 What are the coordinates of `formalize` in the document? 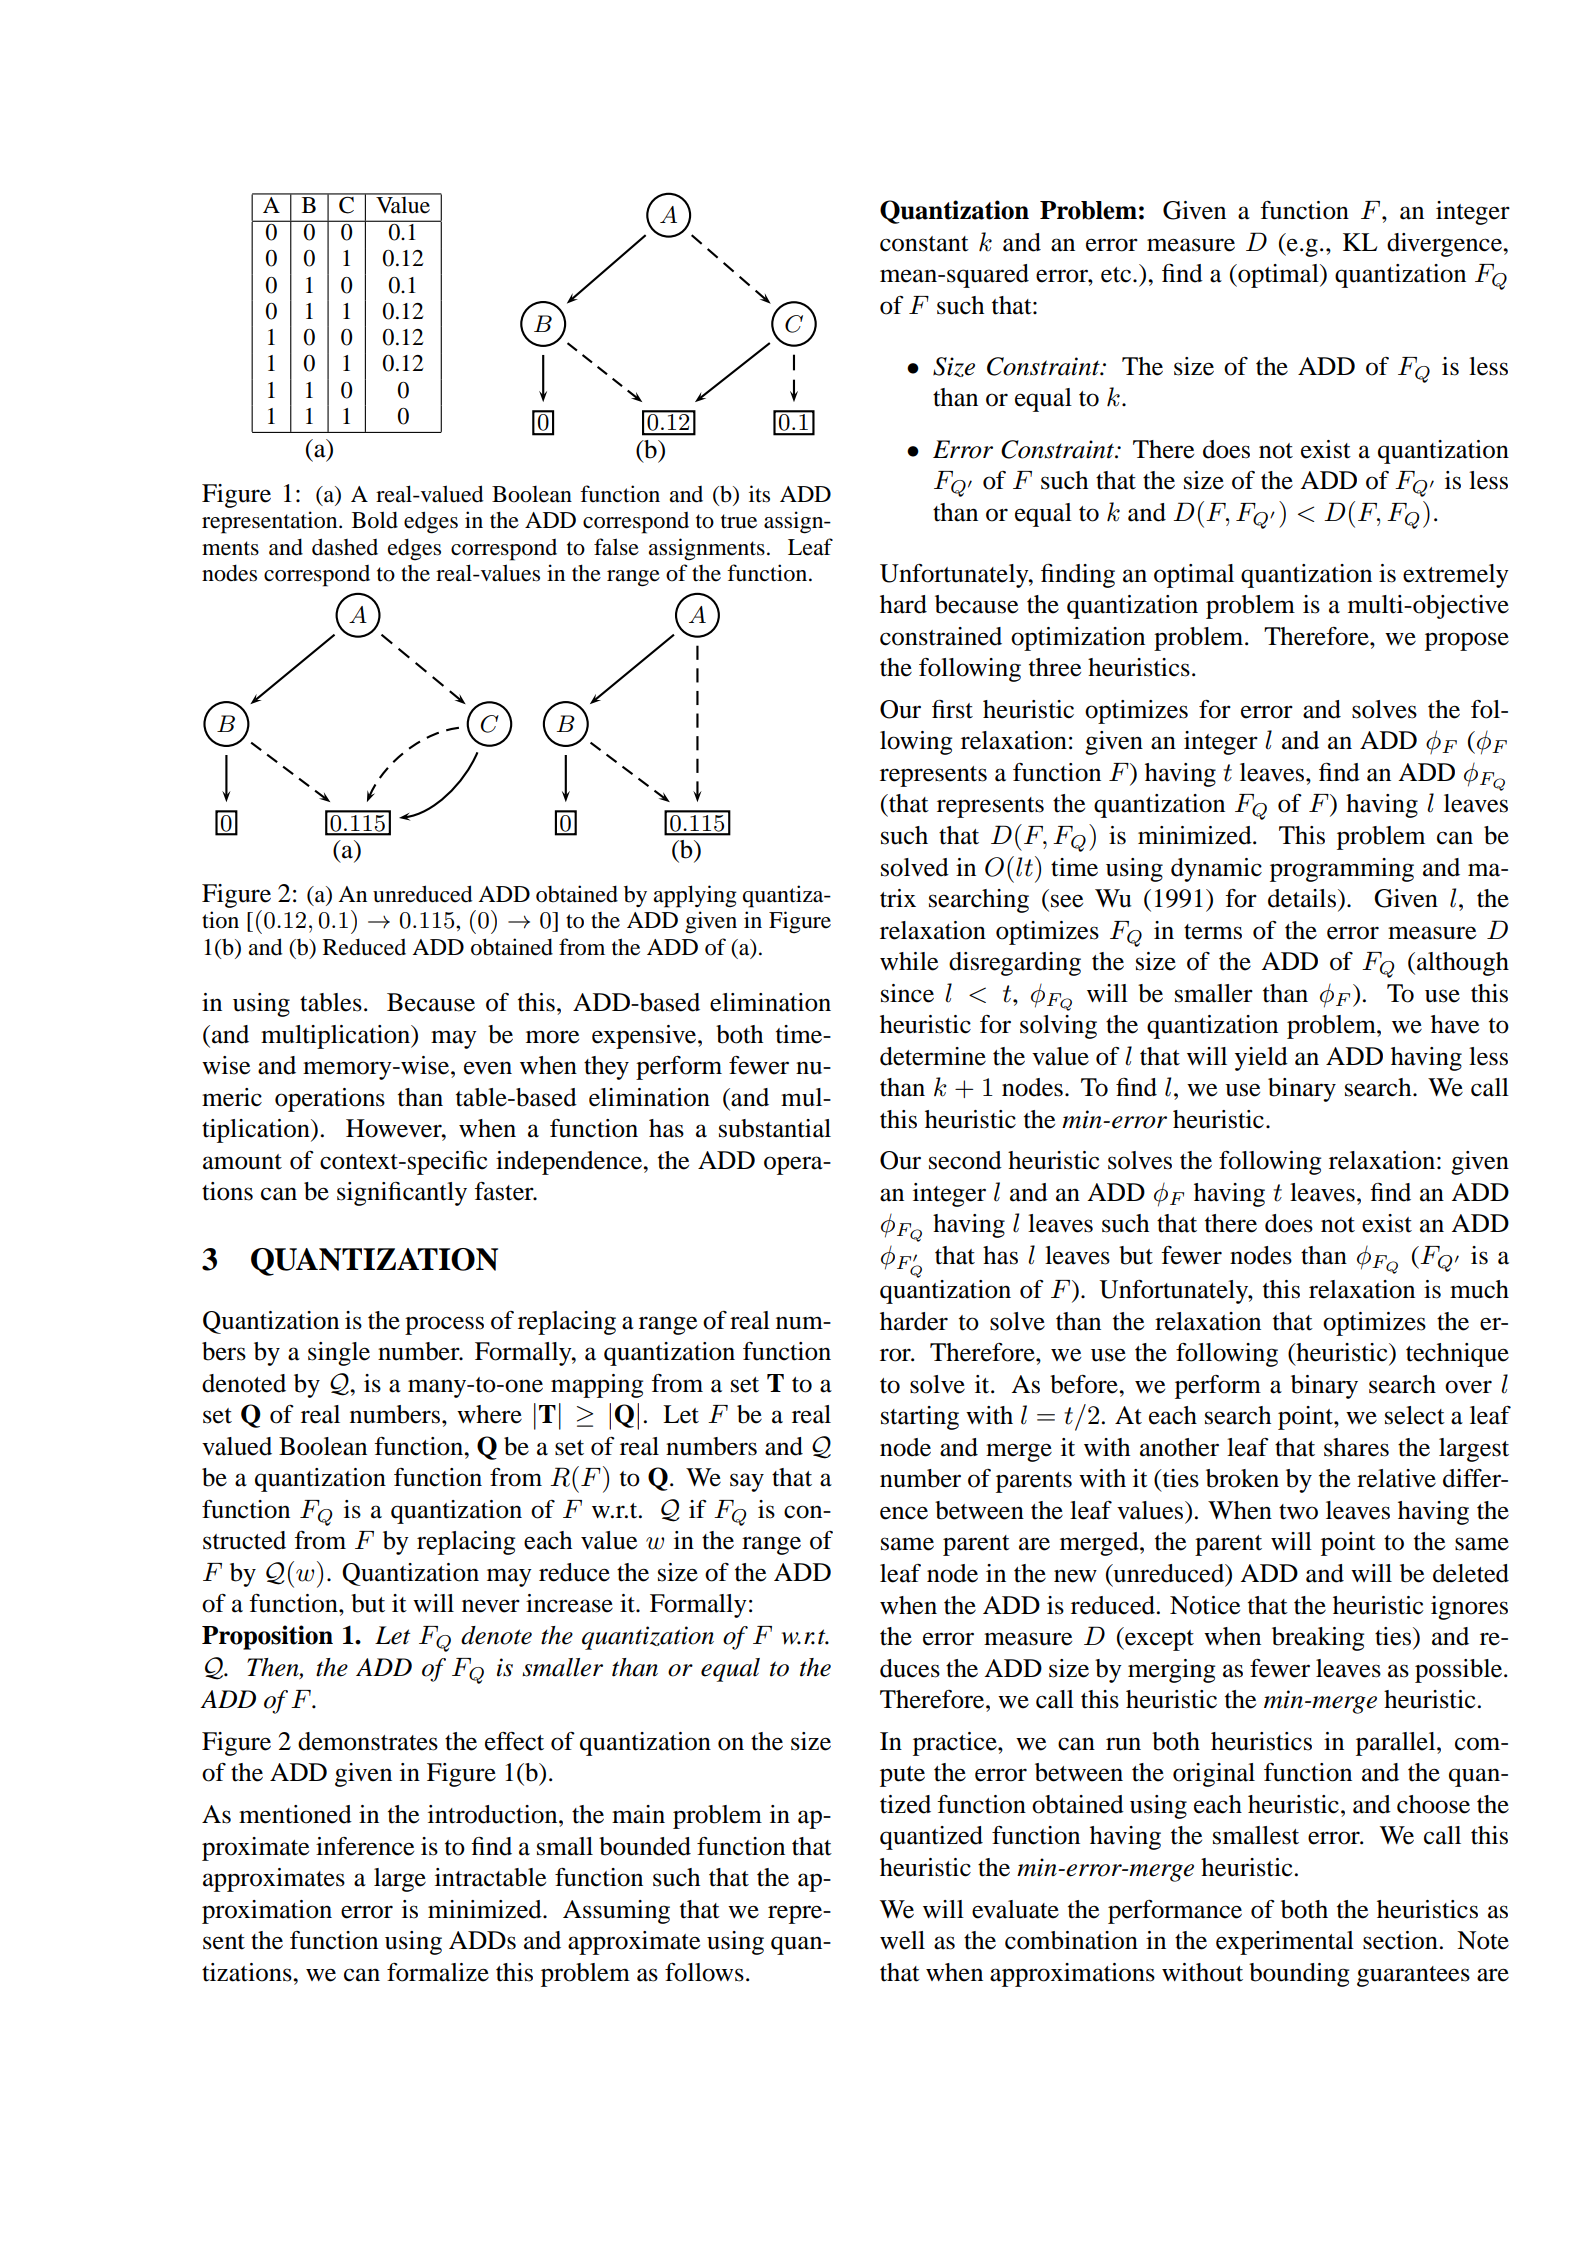 It's located at (438, 1972).
